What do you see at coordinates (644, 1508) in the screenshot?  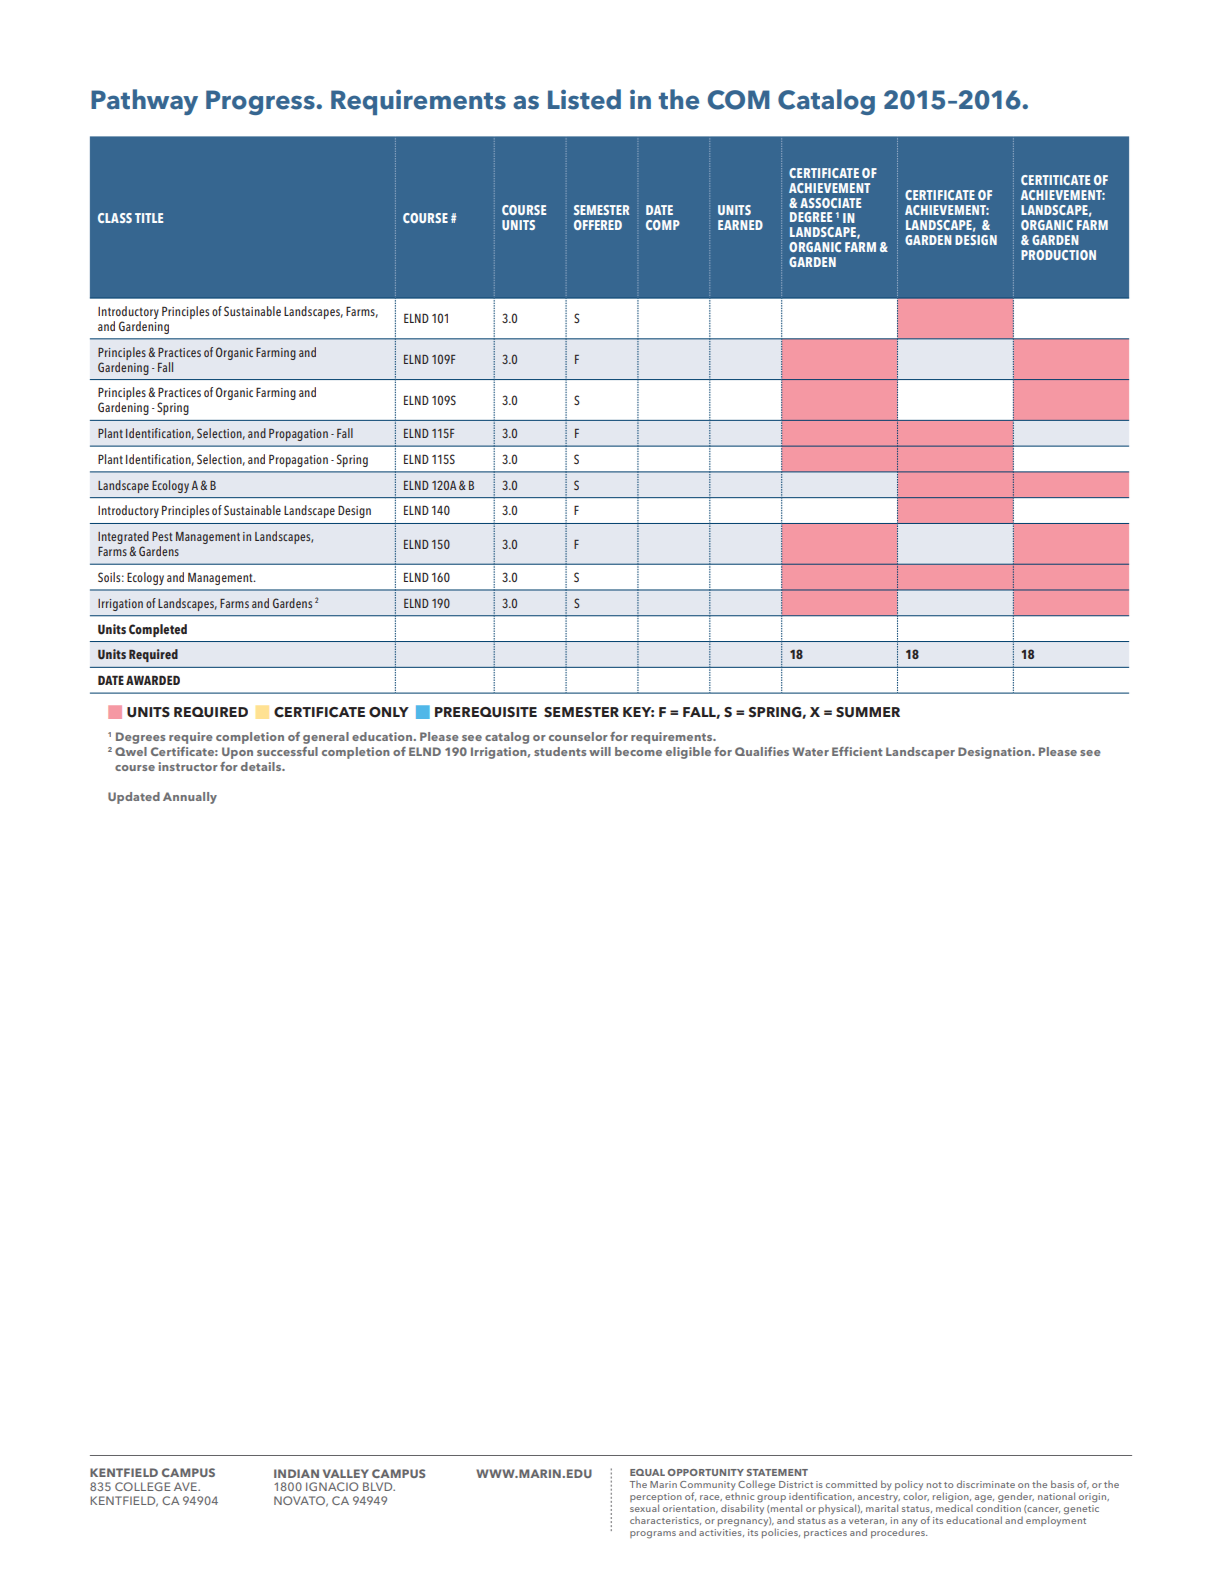 I see `sexual` at bounding box center [644, 1508].
